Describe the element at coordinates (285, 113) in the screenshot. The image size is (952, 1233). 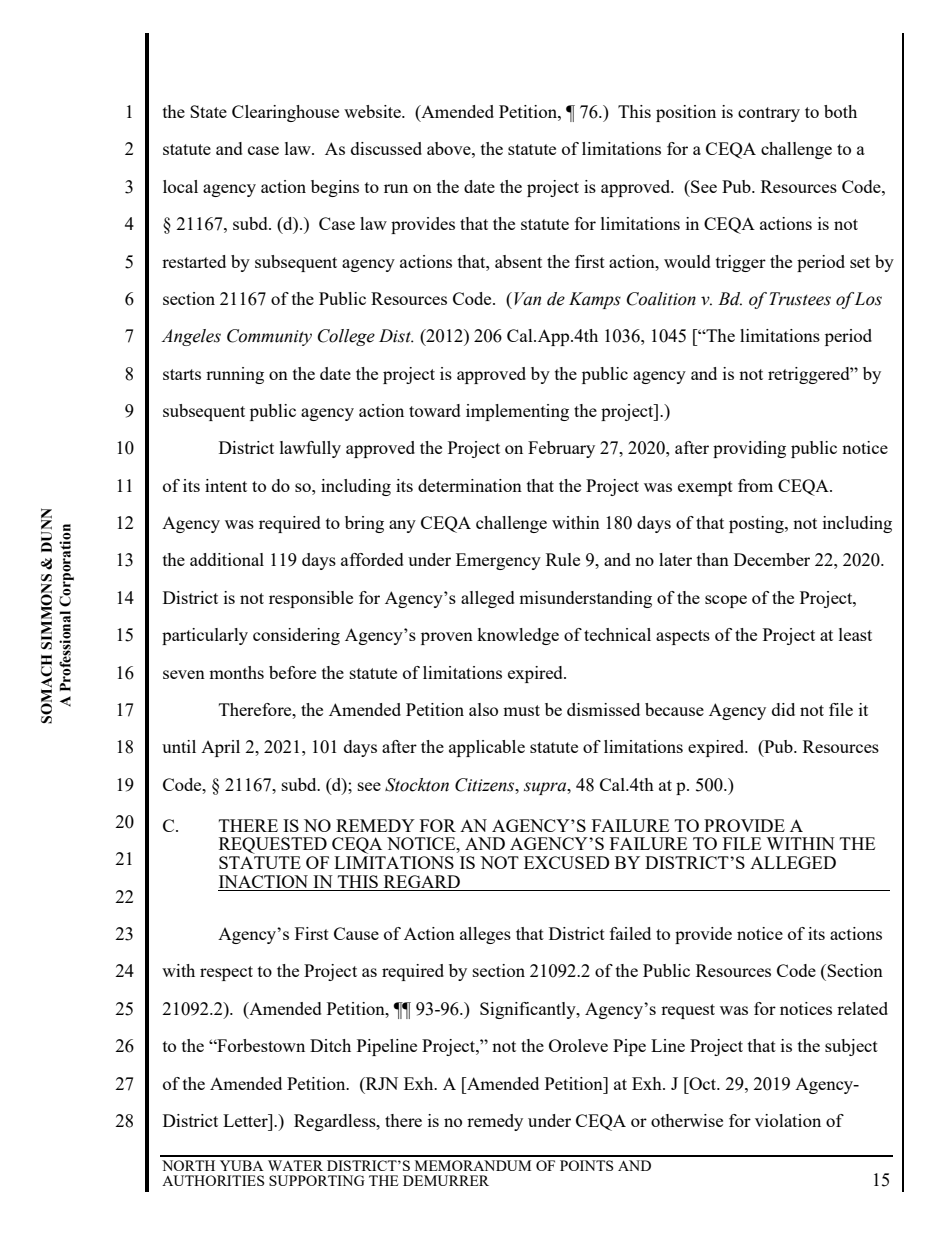
I see `Clearinghouse` at that location.
